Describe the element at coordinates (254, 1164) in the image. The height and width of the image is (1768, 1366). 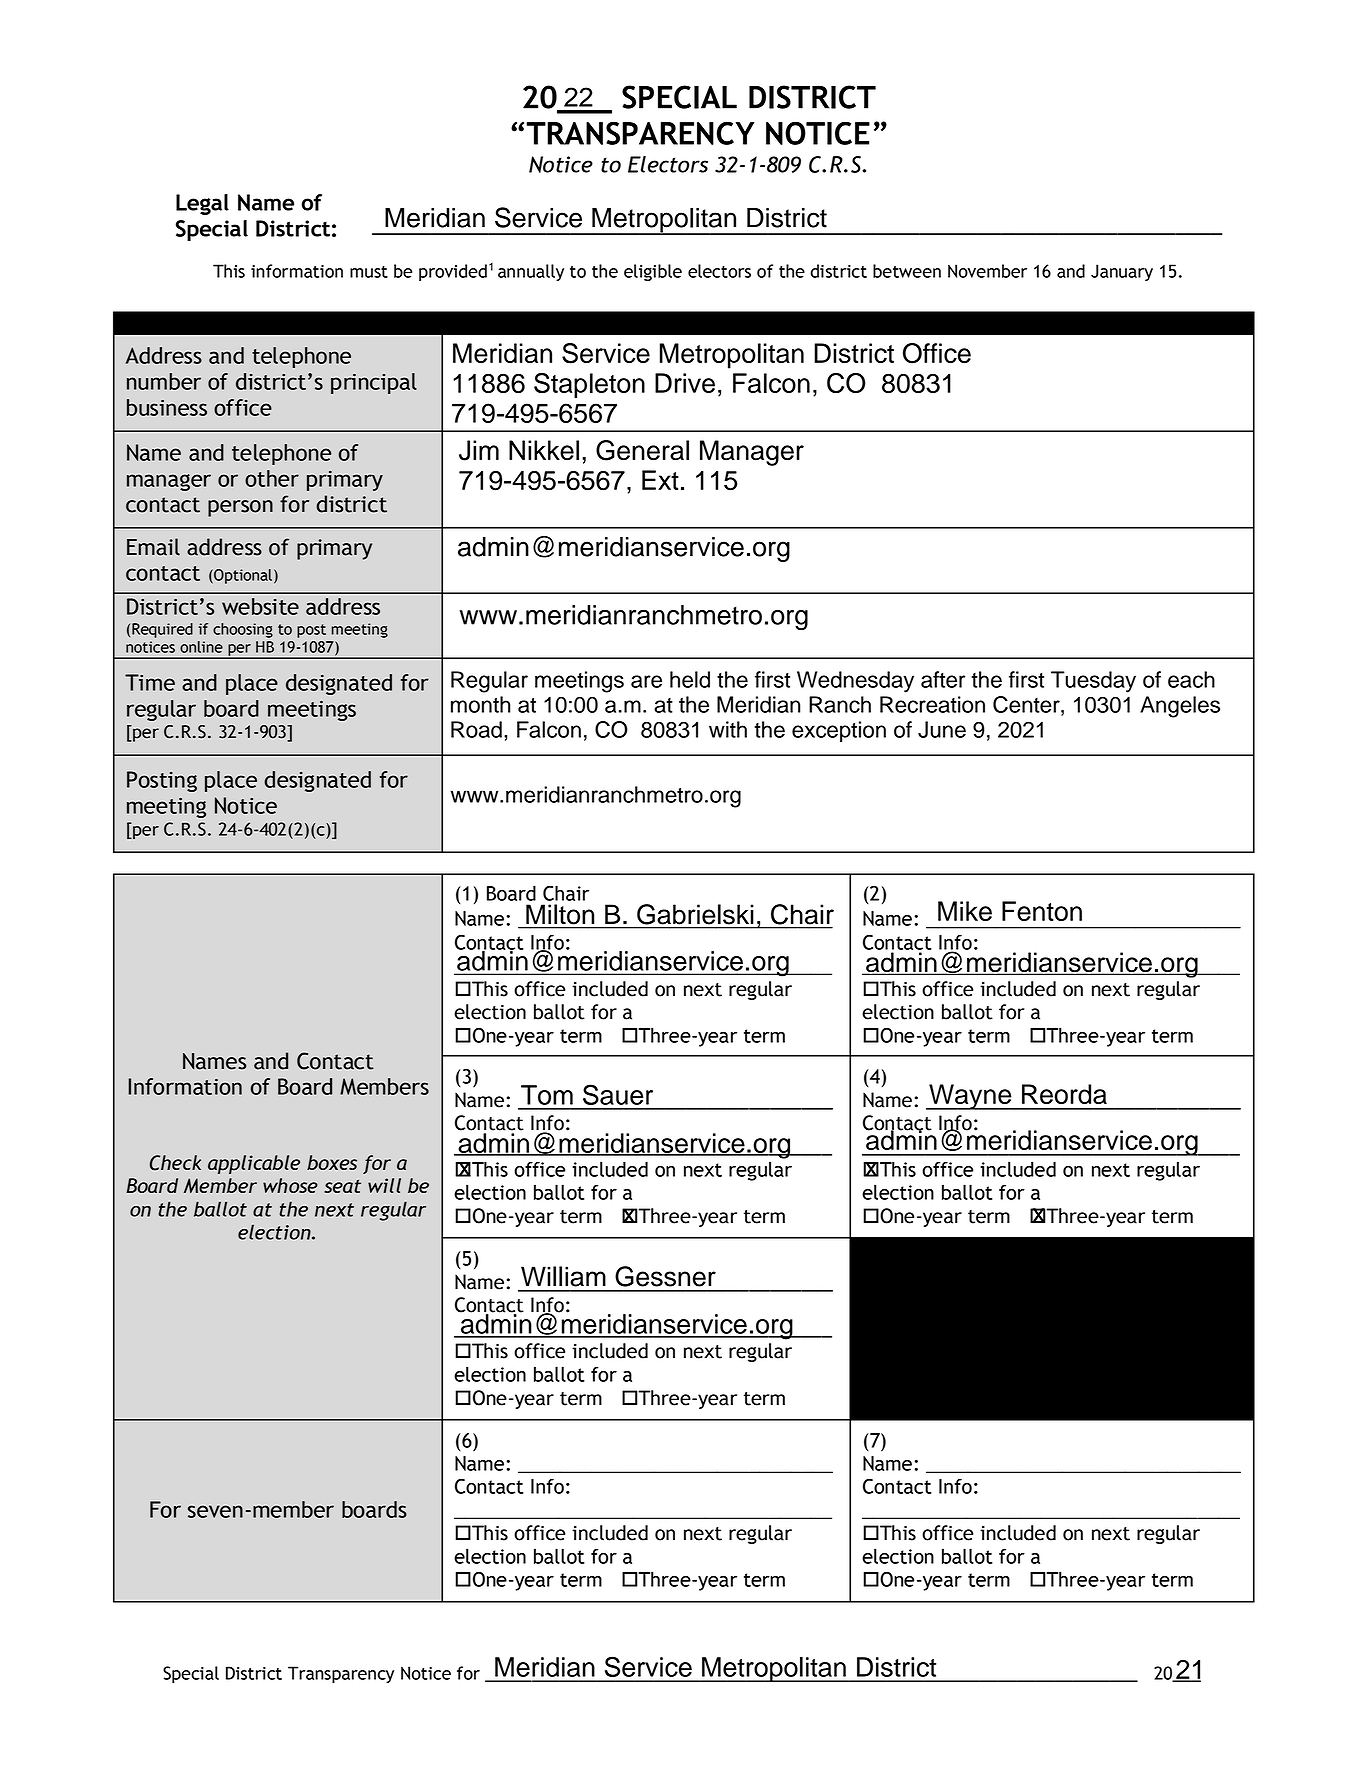
I see `applicable` at that location.
